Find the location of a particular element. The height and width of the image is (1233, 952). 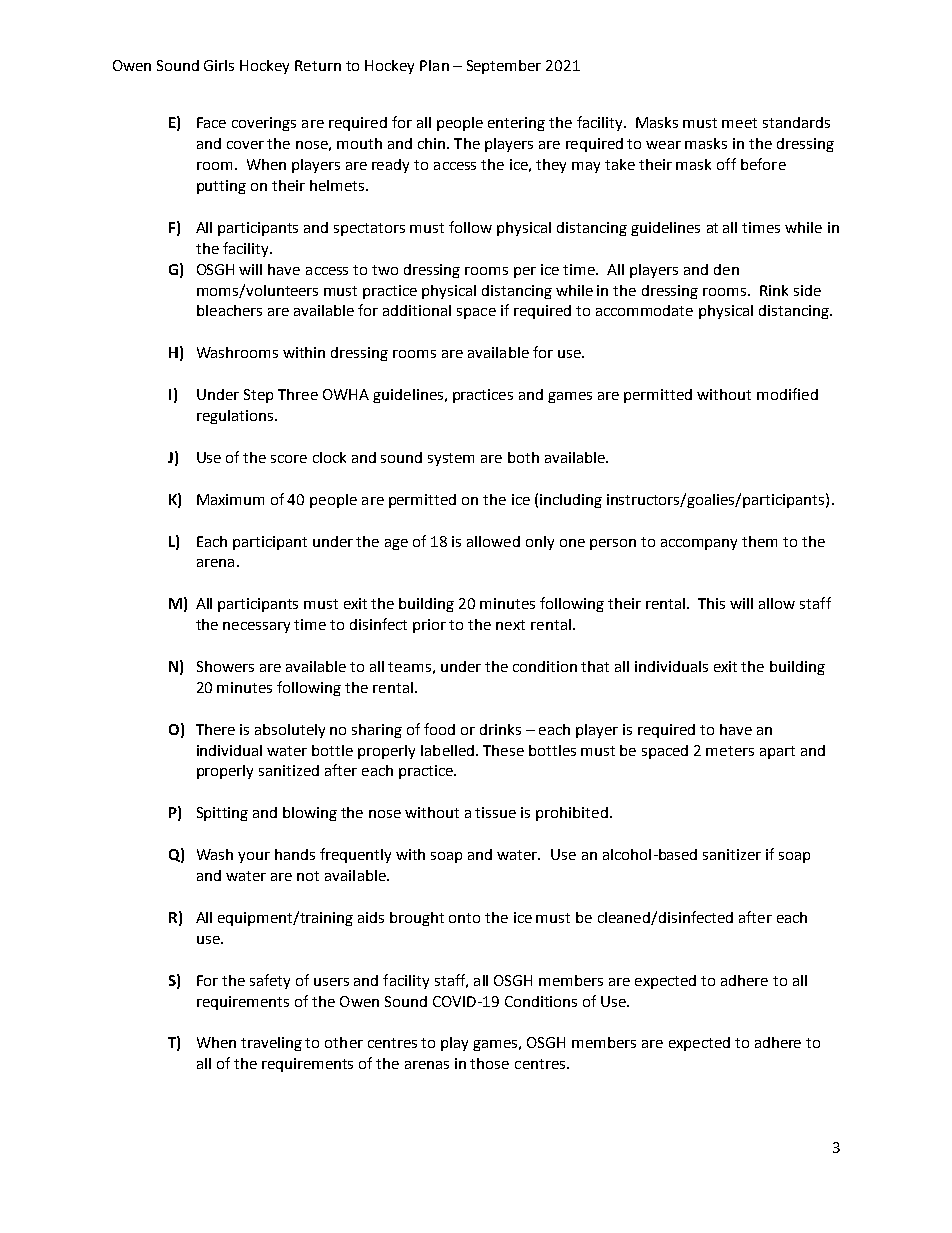

traveling is located at coordinates (271, 1044).
